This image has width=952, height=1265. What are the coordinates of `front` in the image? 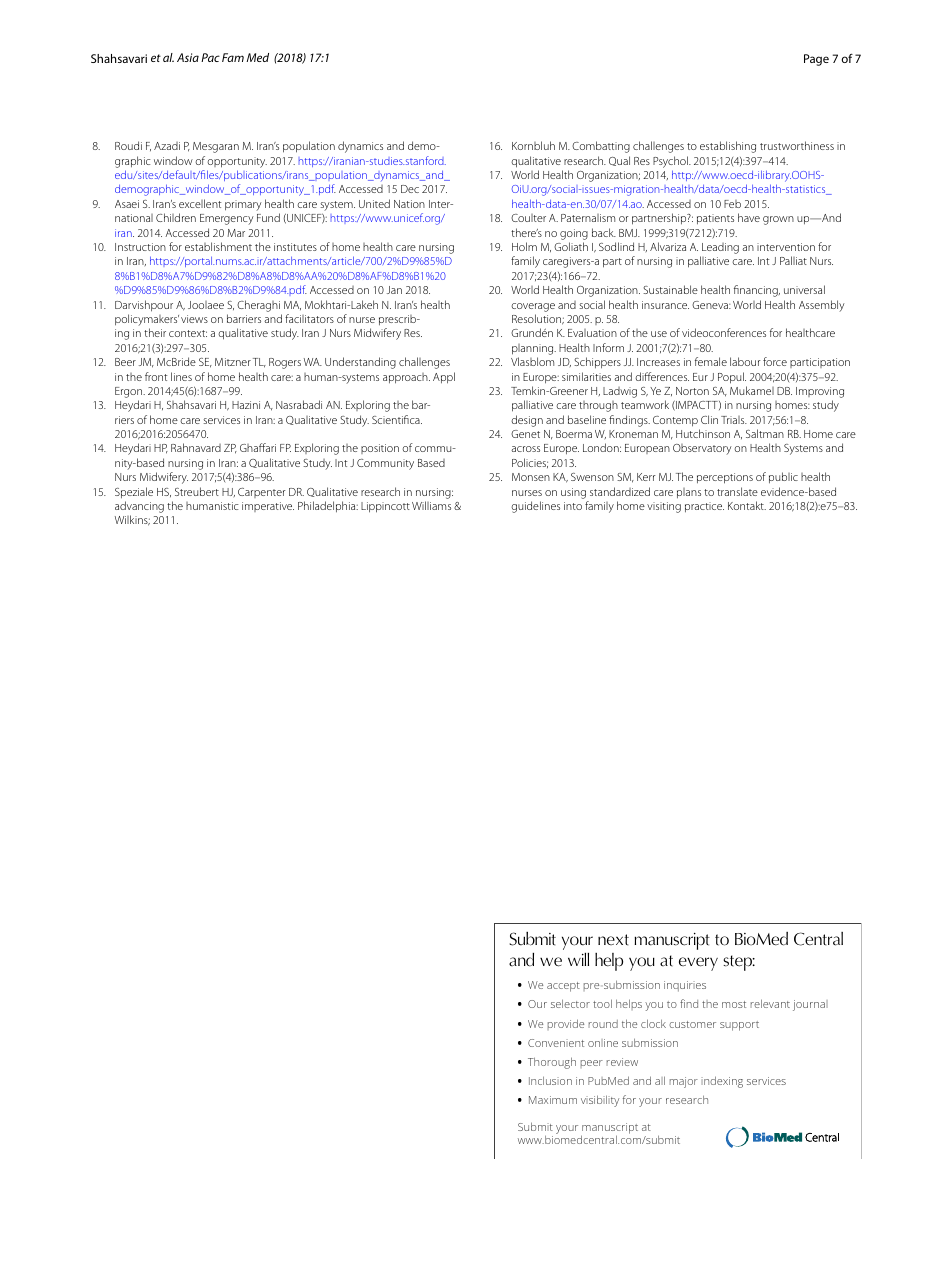 It's located at (156, 376).
